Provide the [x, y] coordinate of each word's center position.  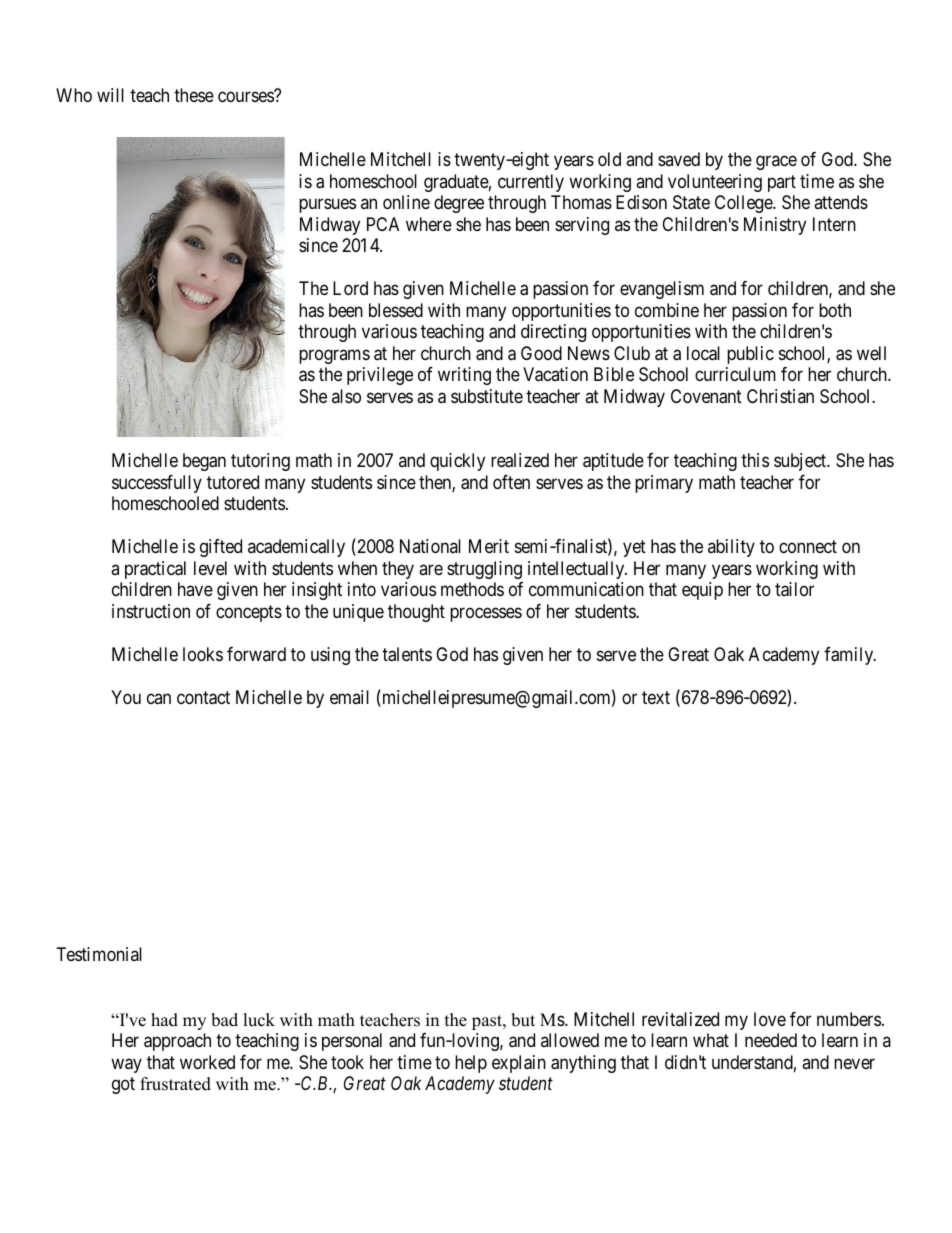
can [159, 698]
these [194, 95]
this [755, 460]
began [204, 462]
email [349, 697]
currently [531, 183]
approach [177, 1042]
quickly [457, 462]
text [656, 697]
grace [776, 163]
